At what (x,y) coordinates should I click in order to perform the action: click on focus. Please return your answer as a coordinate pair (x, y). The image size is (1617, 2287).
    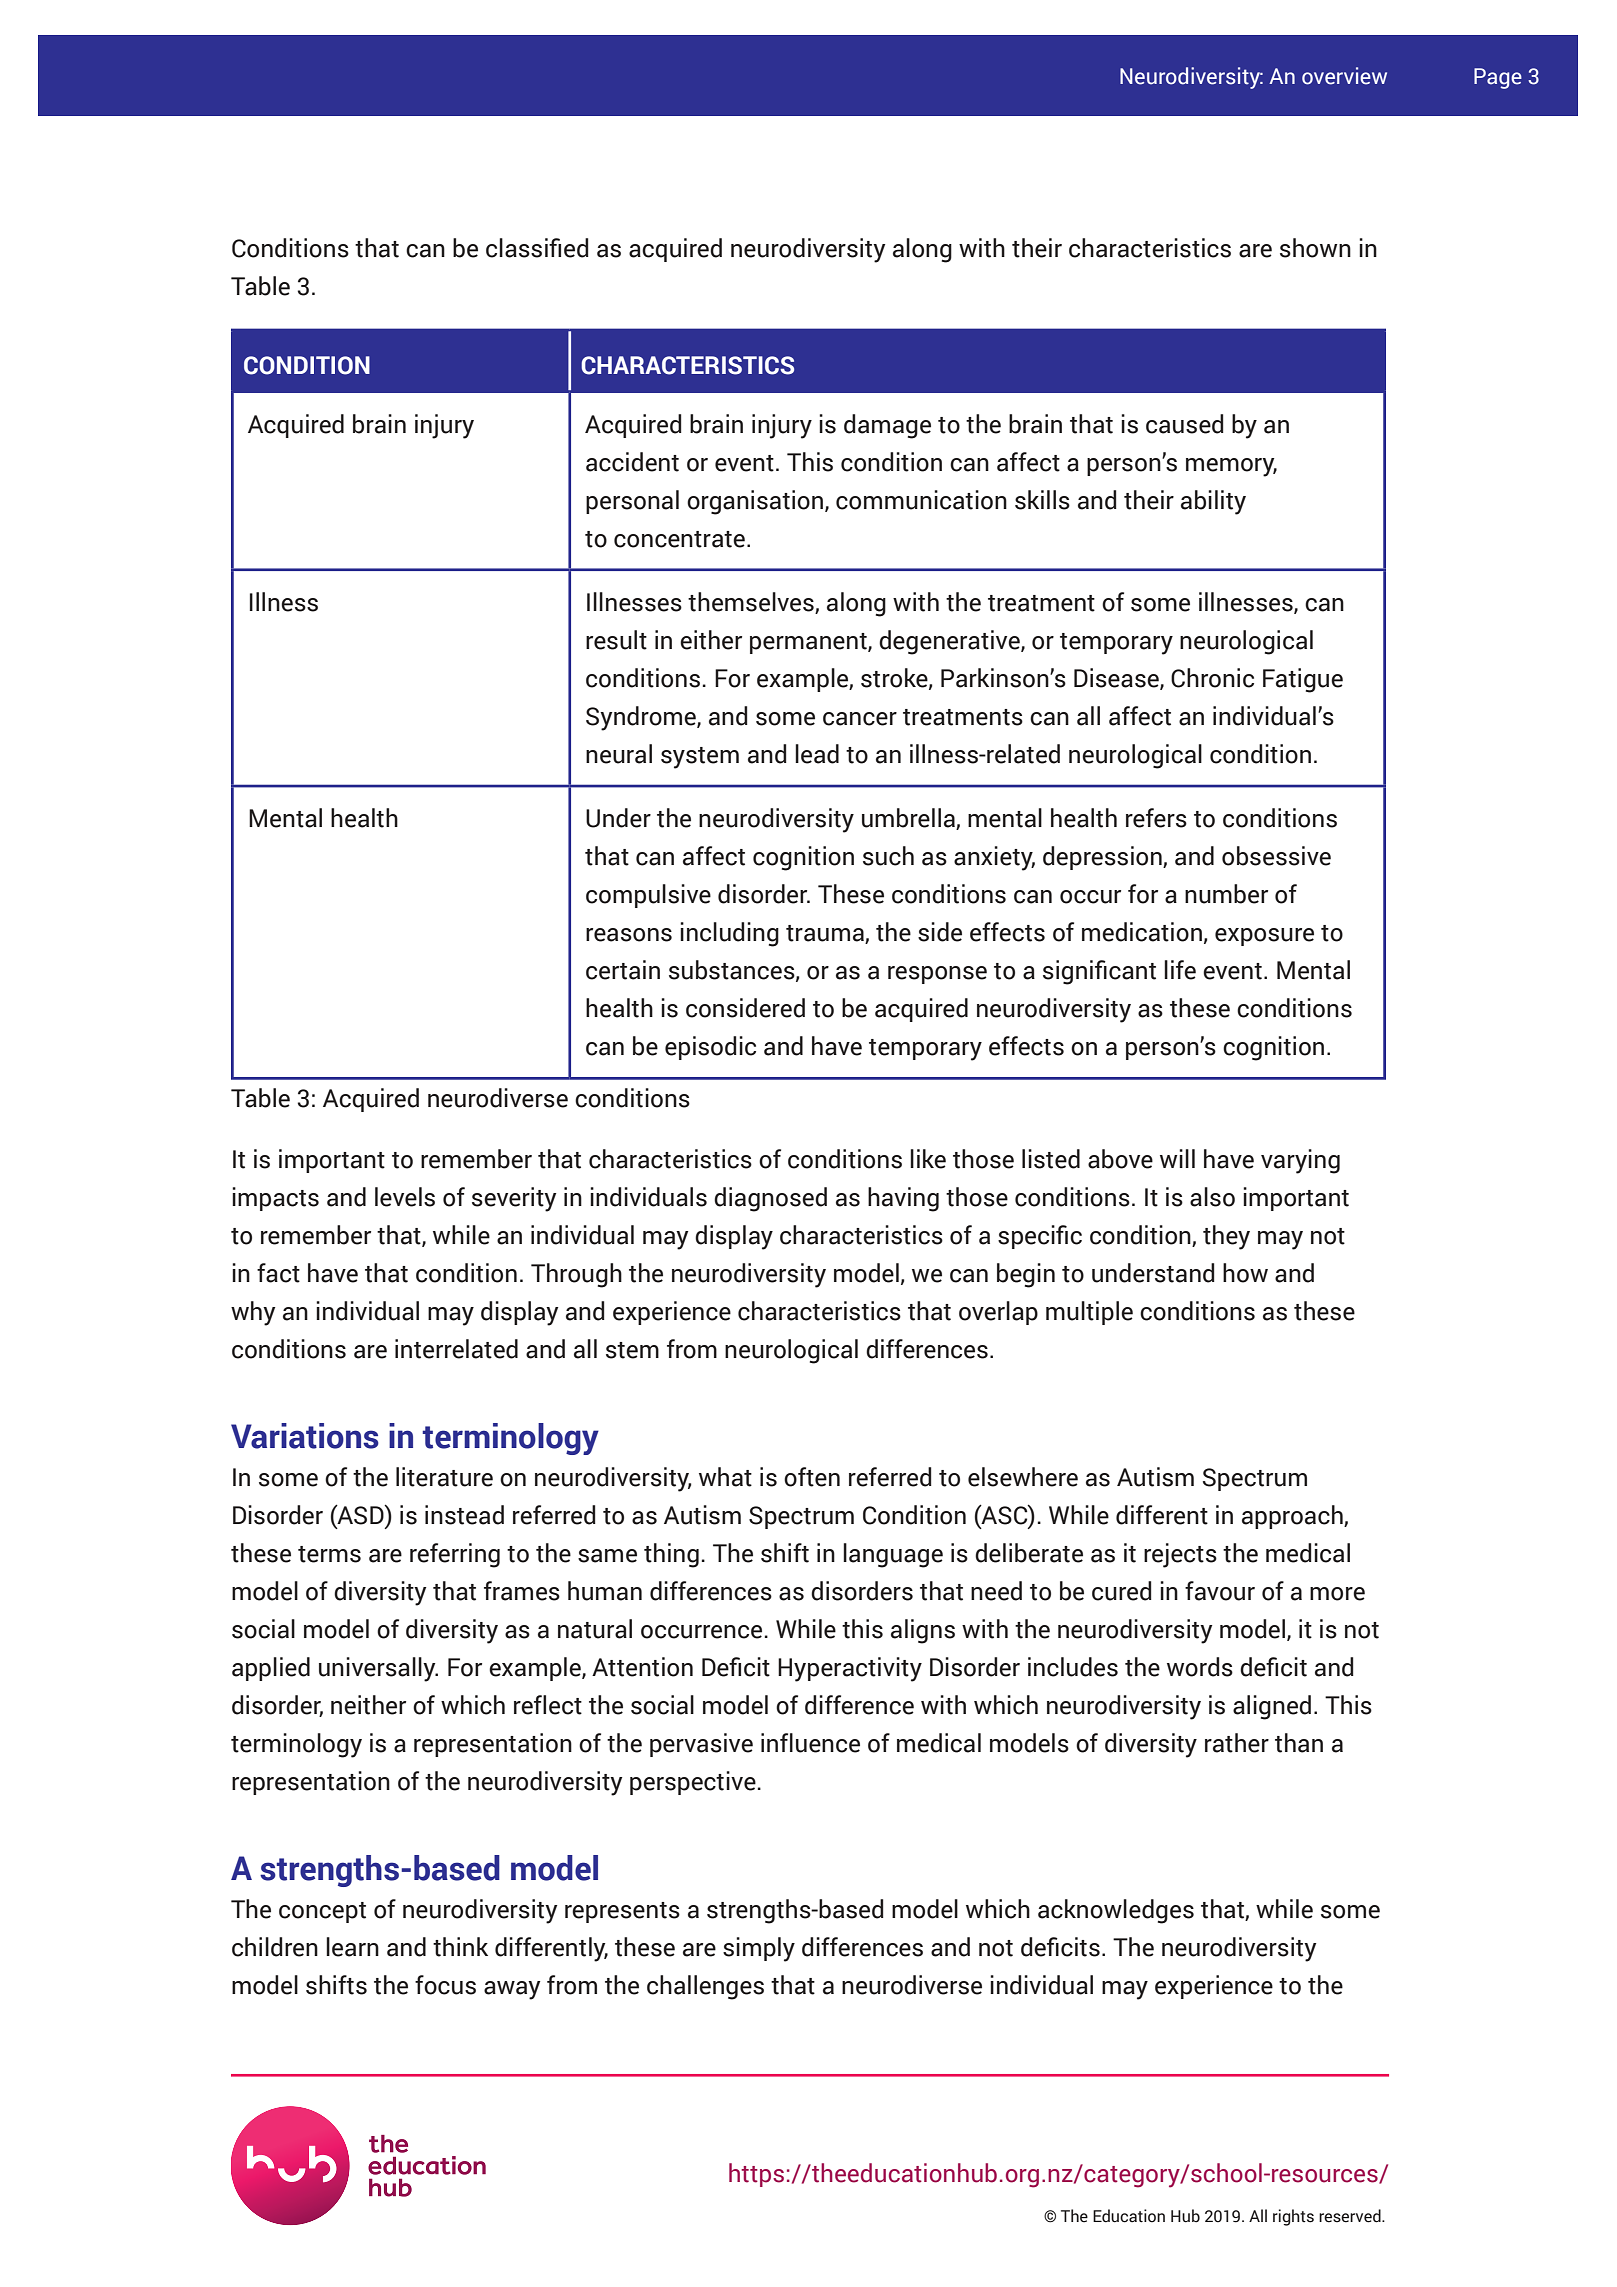
    Looking at the image, I should click on (445, 1985).
